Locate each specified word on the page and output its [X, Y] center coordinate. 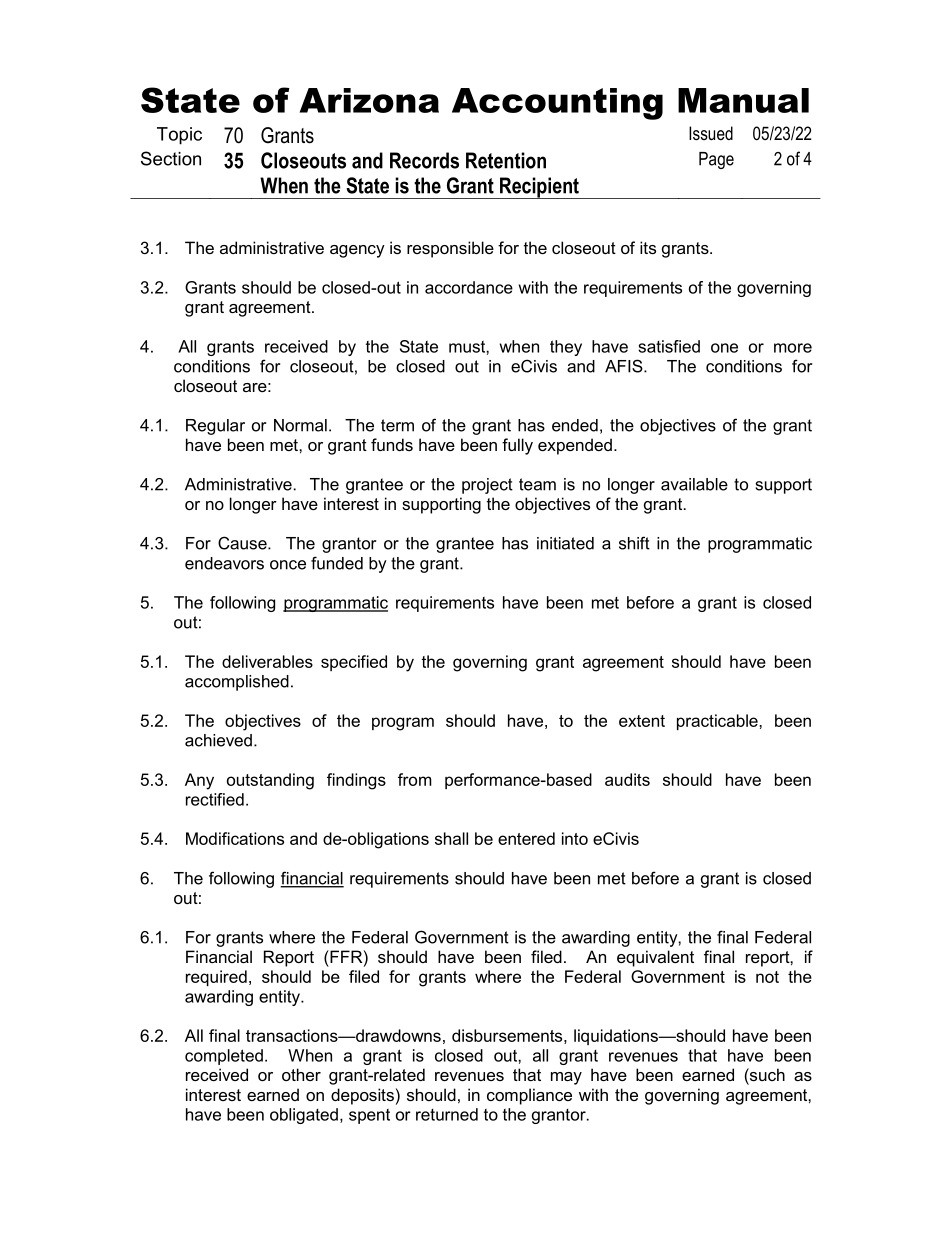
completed [224, 1057]
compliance [529, 1096]
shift [634, 543]
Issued [711, 133]
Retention [506, 160]
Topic [179, 136]
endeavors [224, 563]
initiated [565, 543]
